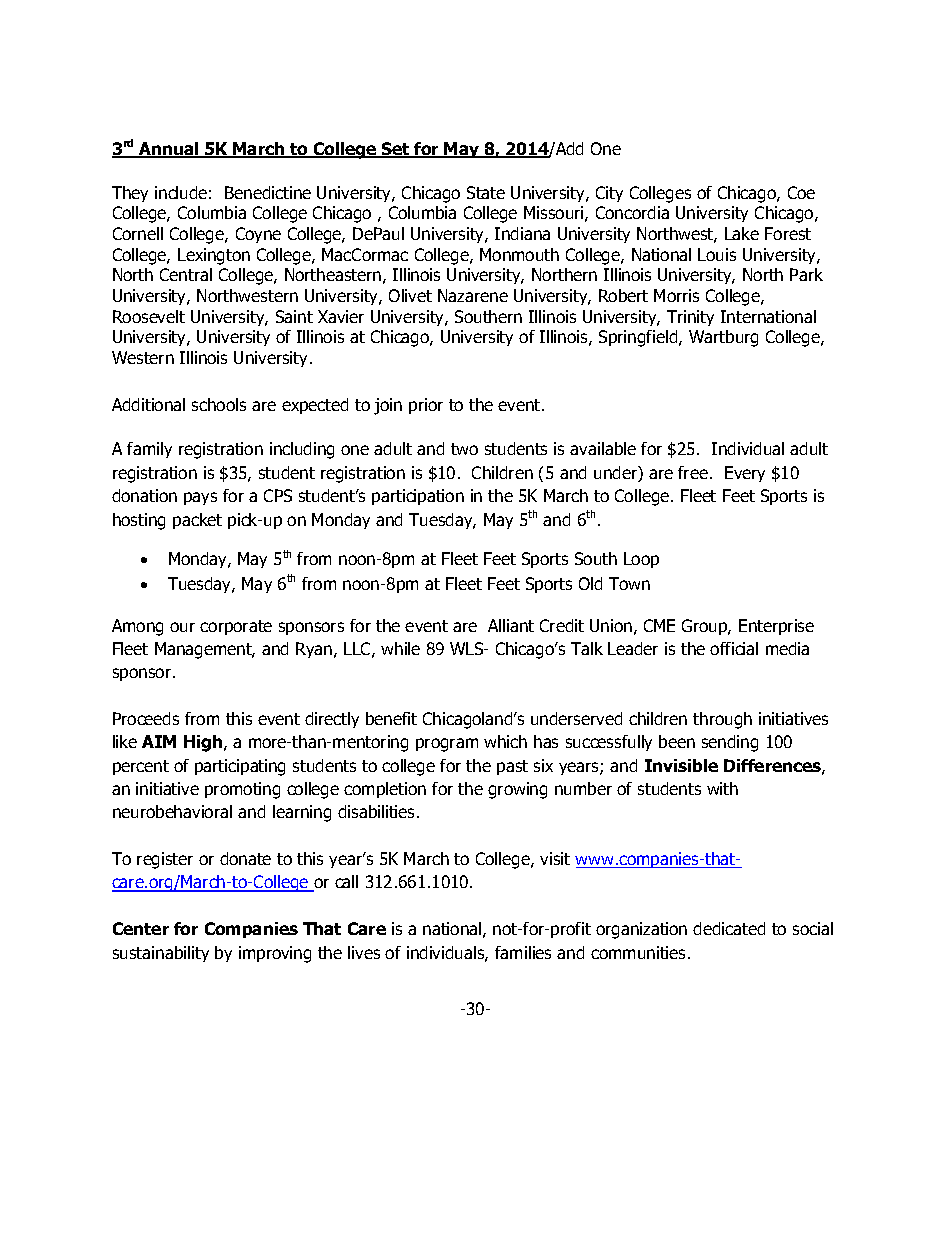 Image resolution: width=952 pixels, height=1233 pixels. Describe the element at coordinates (801, 192) in the image. I see `Coe` at that location.
